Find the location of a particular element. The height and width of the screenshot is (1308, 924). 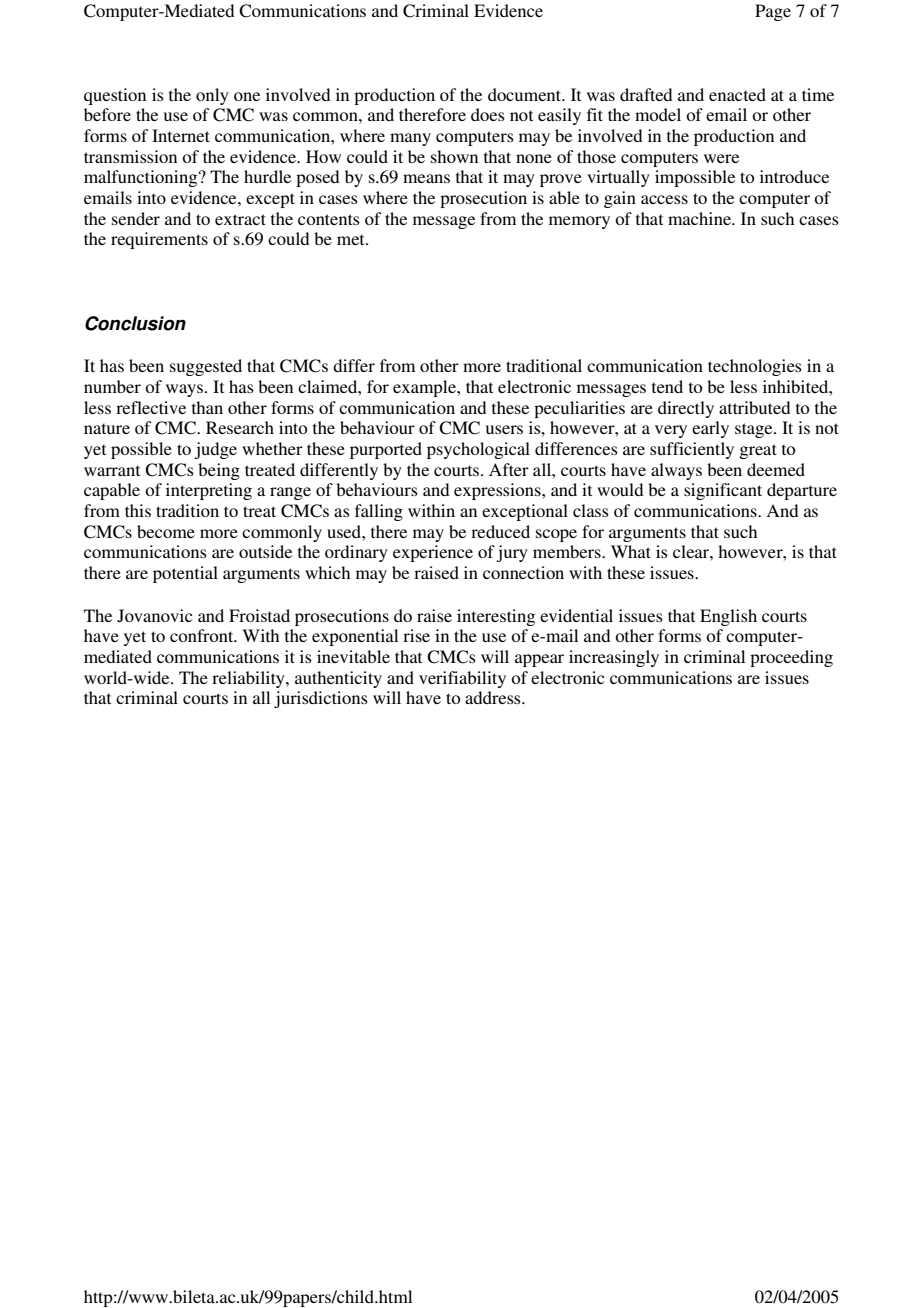

reduced is located at coordinates (500, 531).
